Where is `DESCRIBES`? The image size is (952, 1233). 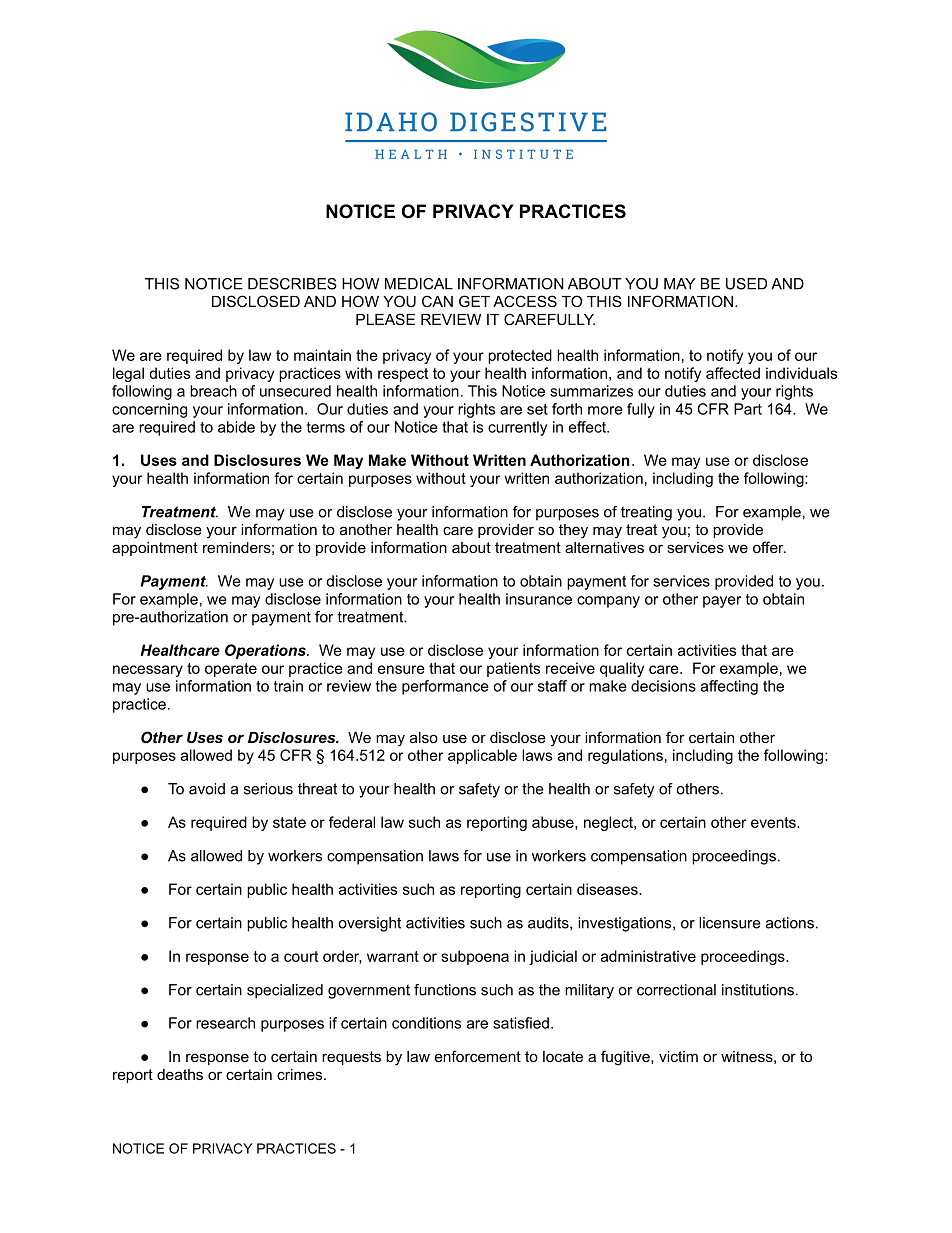
DESCRIBES is located at coordinates (292, 284).
